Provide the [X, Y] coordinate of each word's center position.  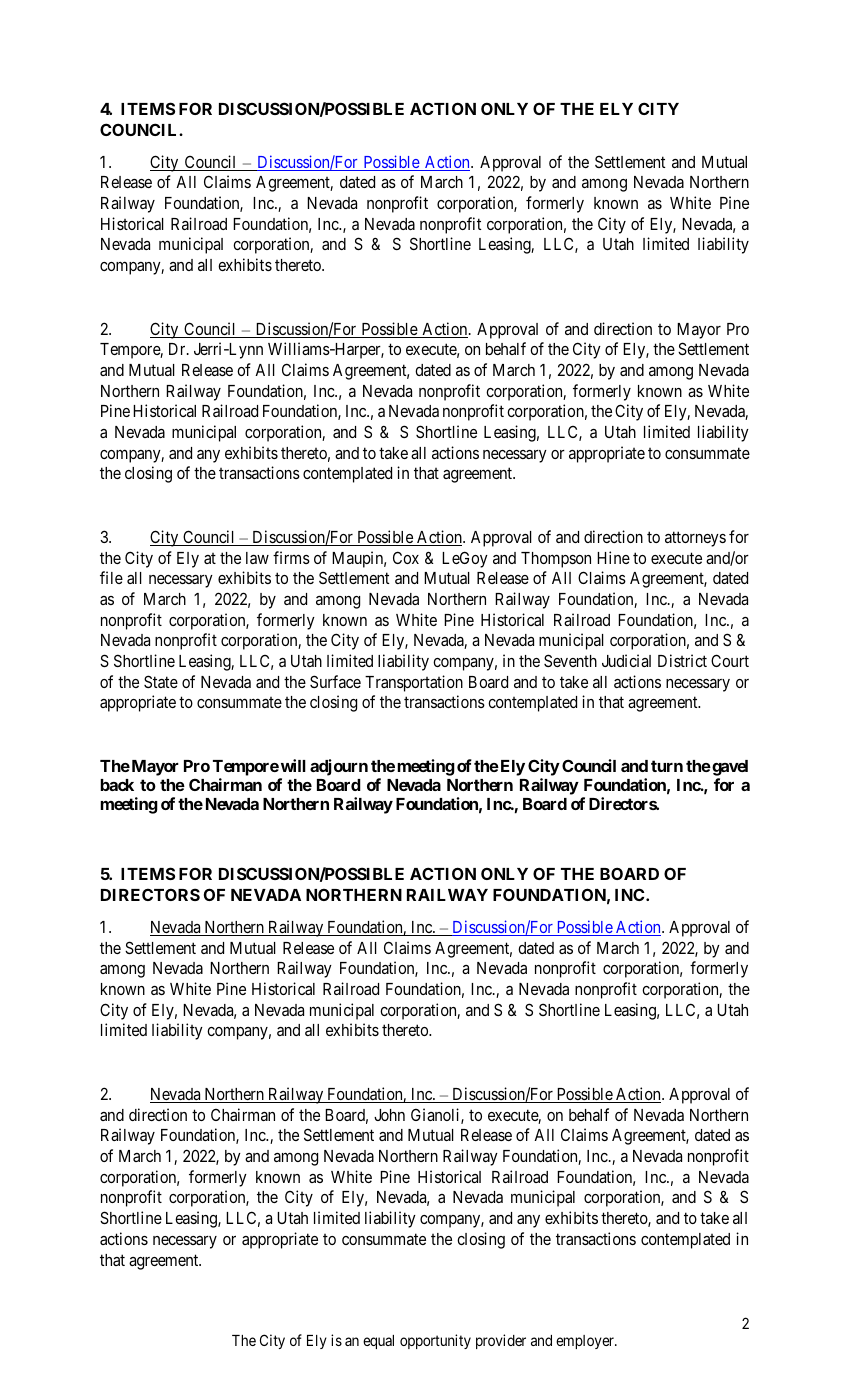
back [117, 785]
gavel [729, 768]
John [389, 1115]
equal [378, 1342]
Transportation [414, 683]
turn [667, 766]
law [257, 558]
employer [586, 1342]
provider [501, 1341]
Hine [613, 557]
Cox [406, 557]
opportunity [435, 1341]
